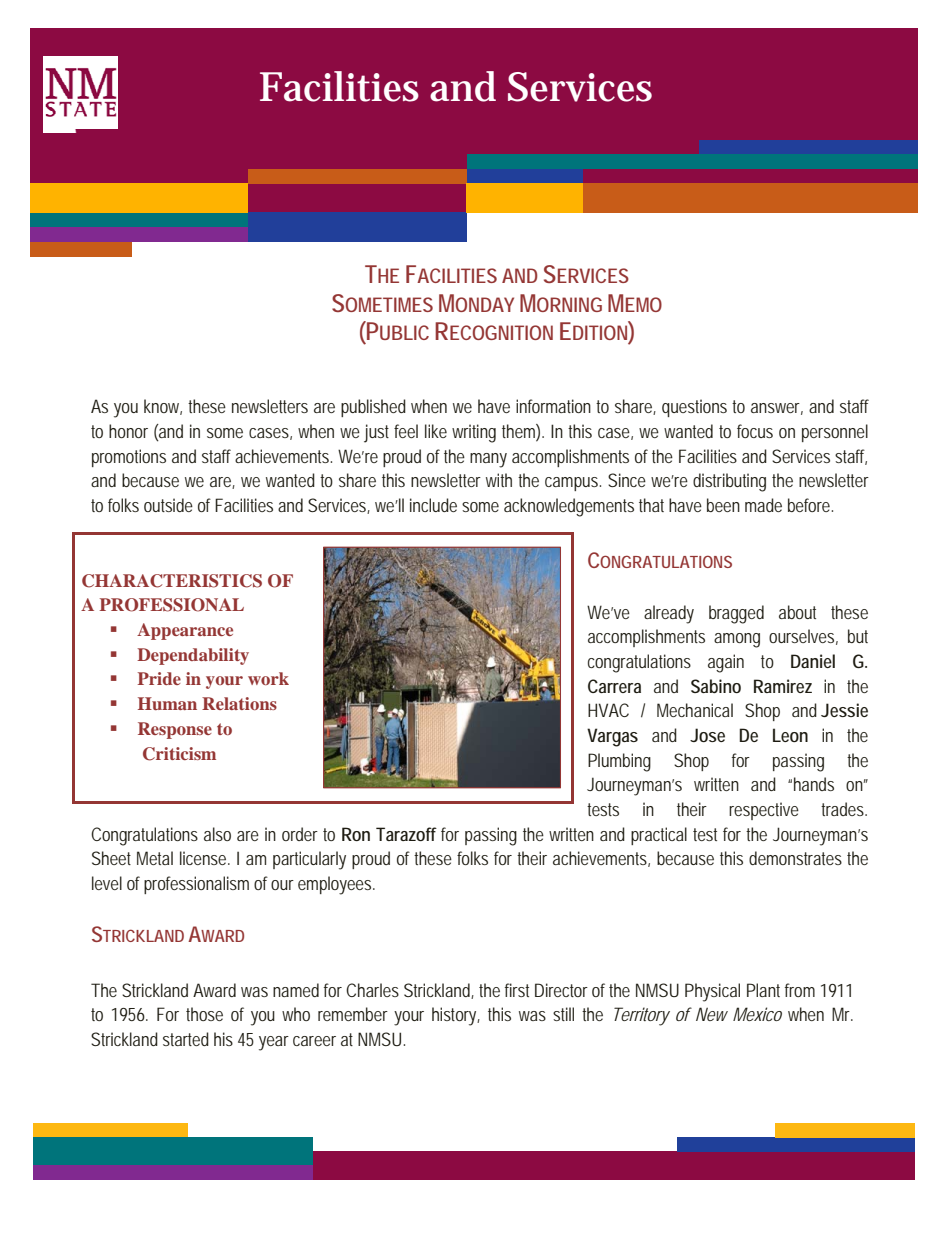 The width and height of the page is (952, 1233). I want to click on demonstrates, so click(795, 858).
